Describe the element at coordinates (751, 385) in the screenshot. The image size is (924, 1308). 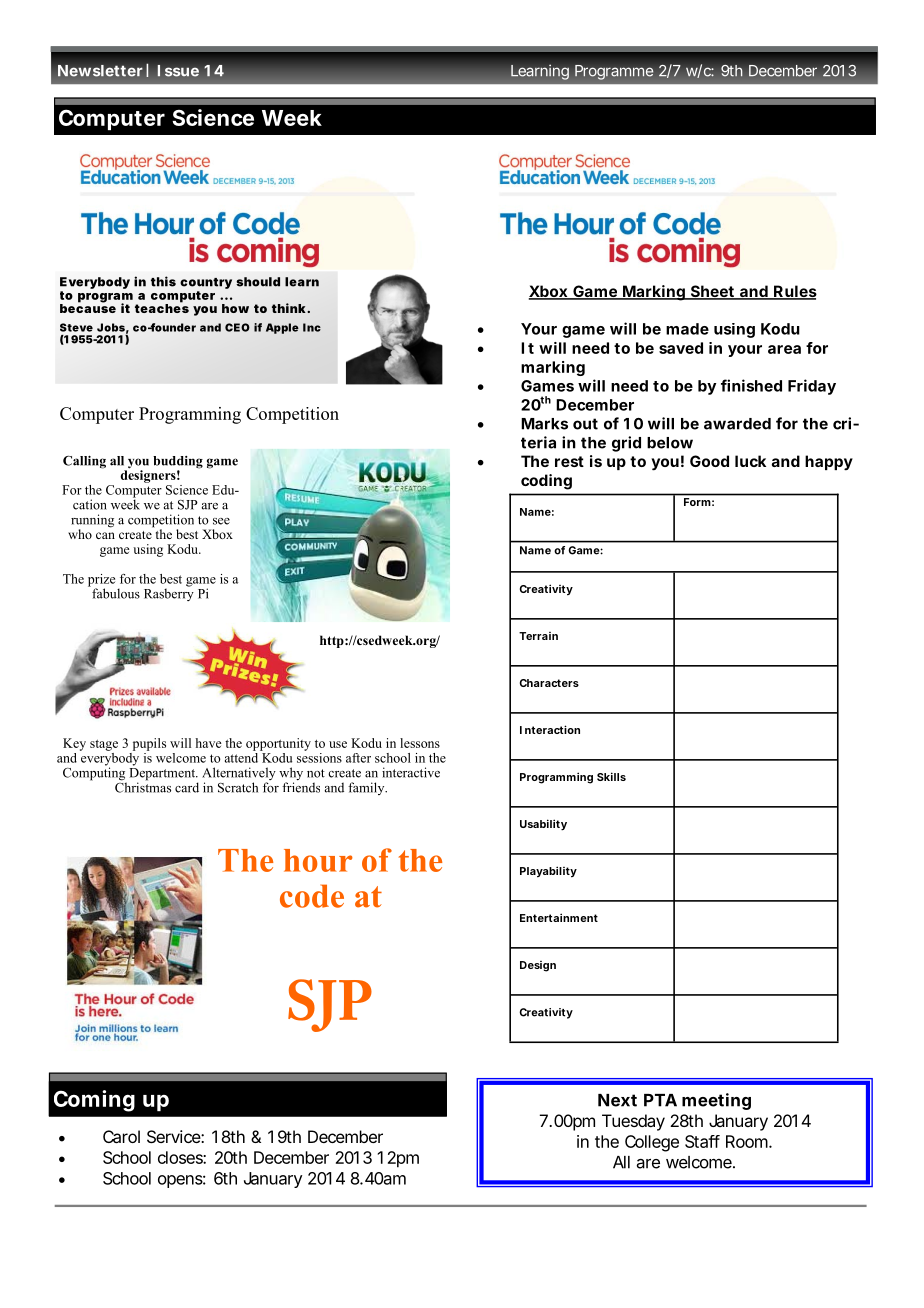
I see `finished` at that location.
